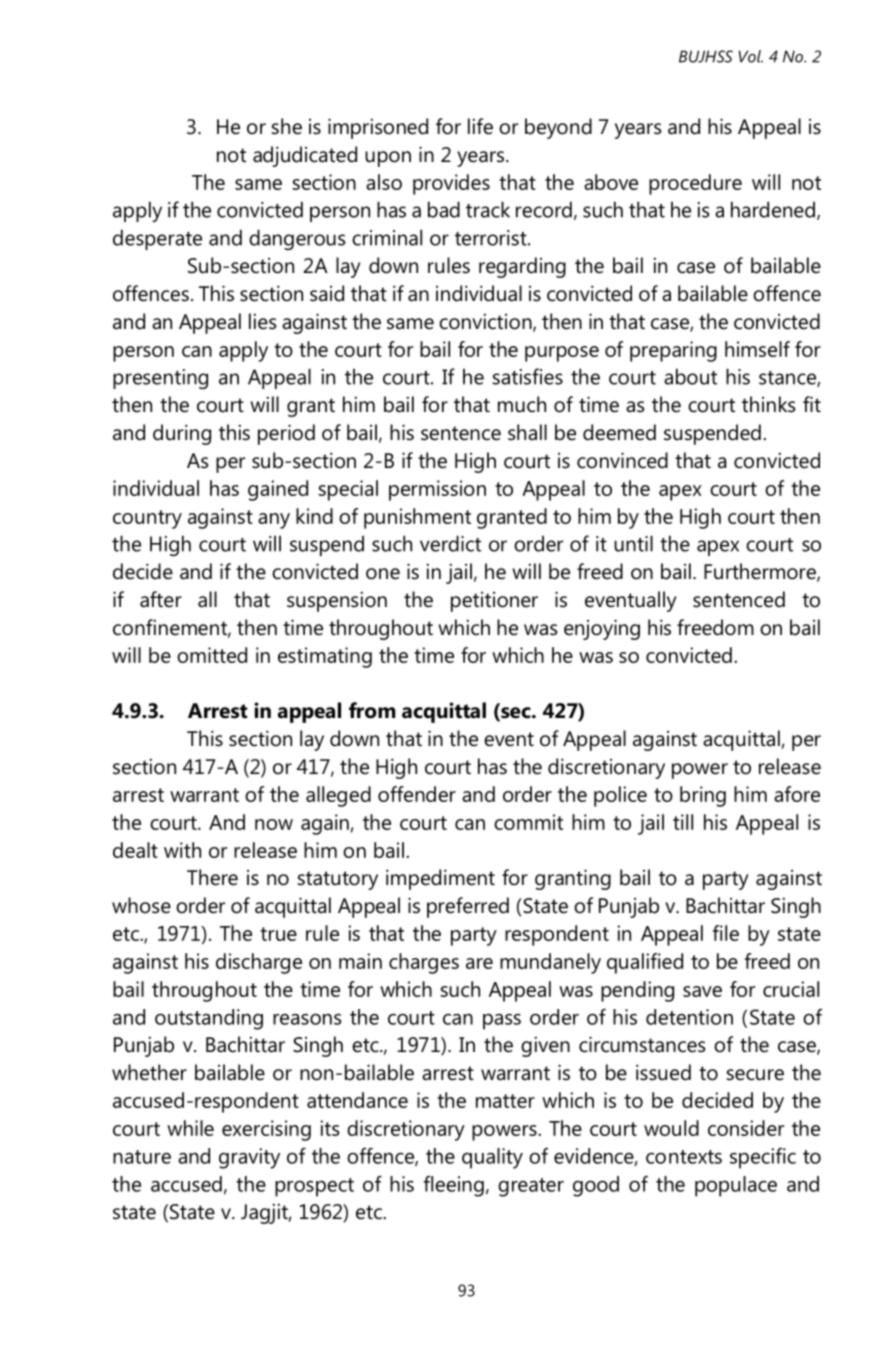 The height and width of the image is (1345, 896). I want to click on life, so click(480, 126).
